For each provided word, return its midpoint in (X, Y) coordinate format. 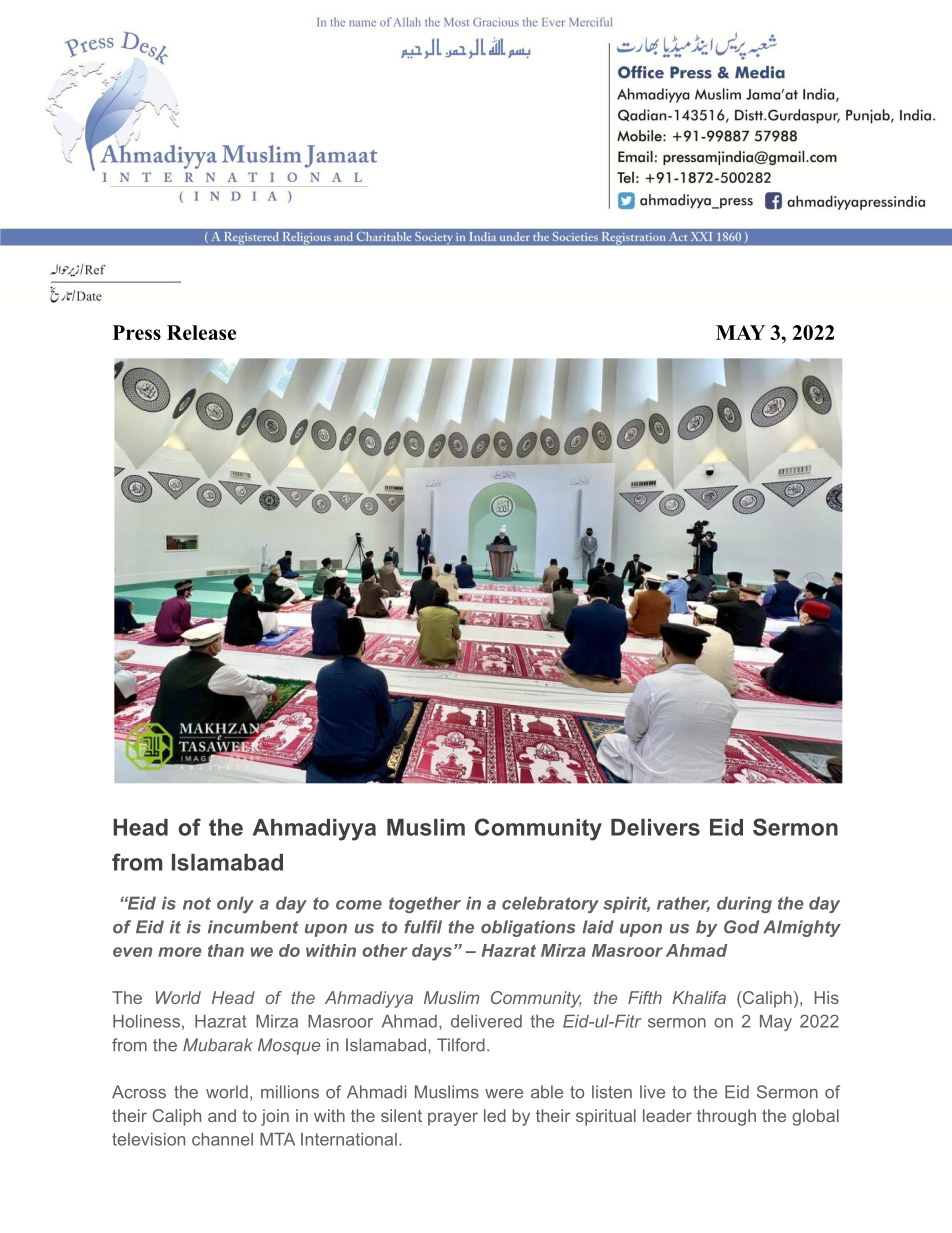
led (495, 1115)
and (222, 1115)
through (726, 1117)
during (744, 904)
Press (137, 332)
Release (201, 332)
